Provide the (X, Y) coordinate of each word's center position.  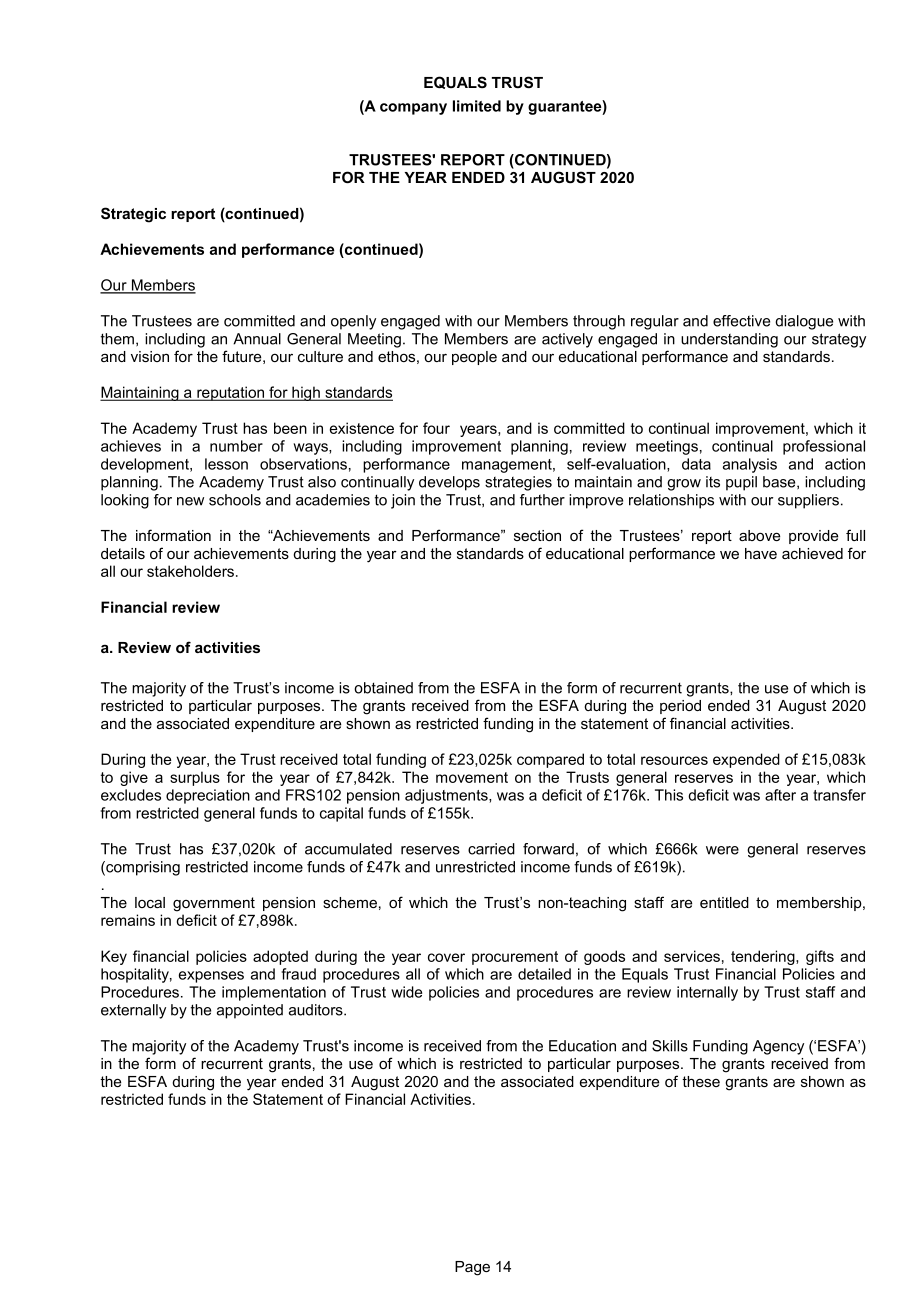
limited (477, 106)
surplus (195, 778)
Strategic (133, 215)
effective (741, 321)
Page (472, 1268)
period (680, 707)
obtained (383, 688)
